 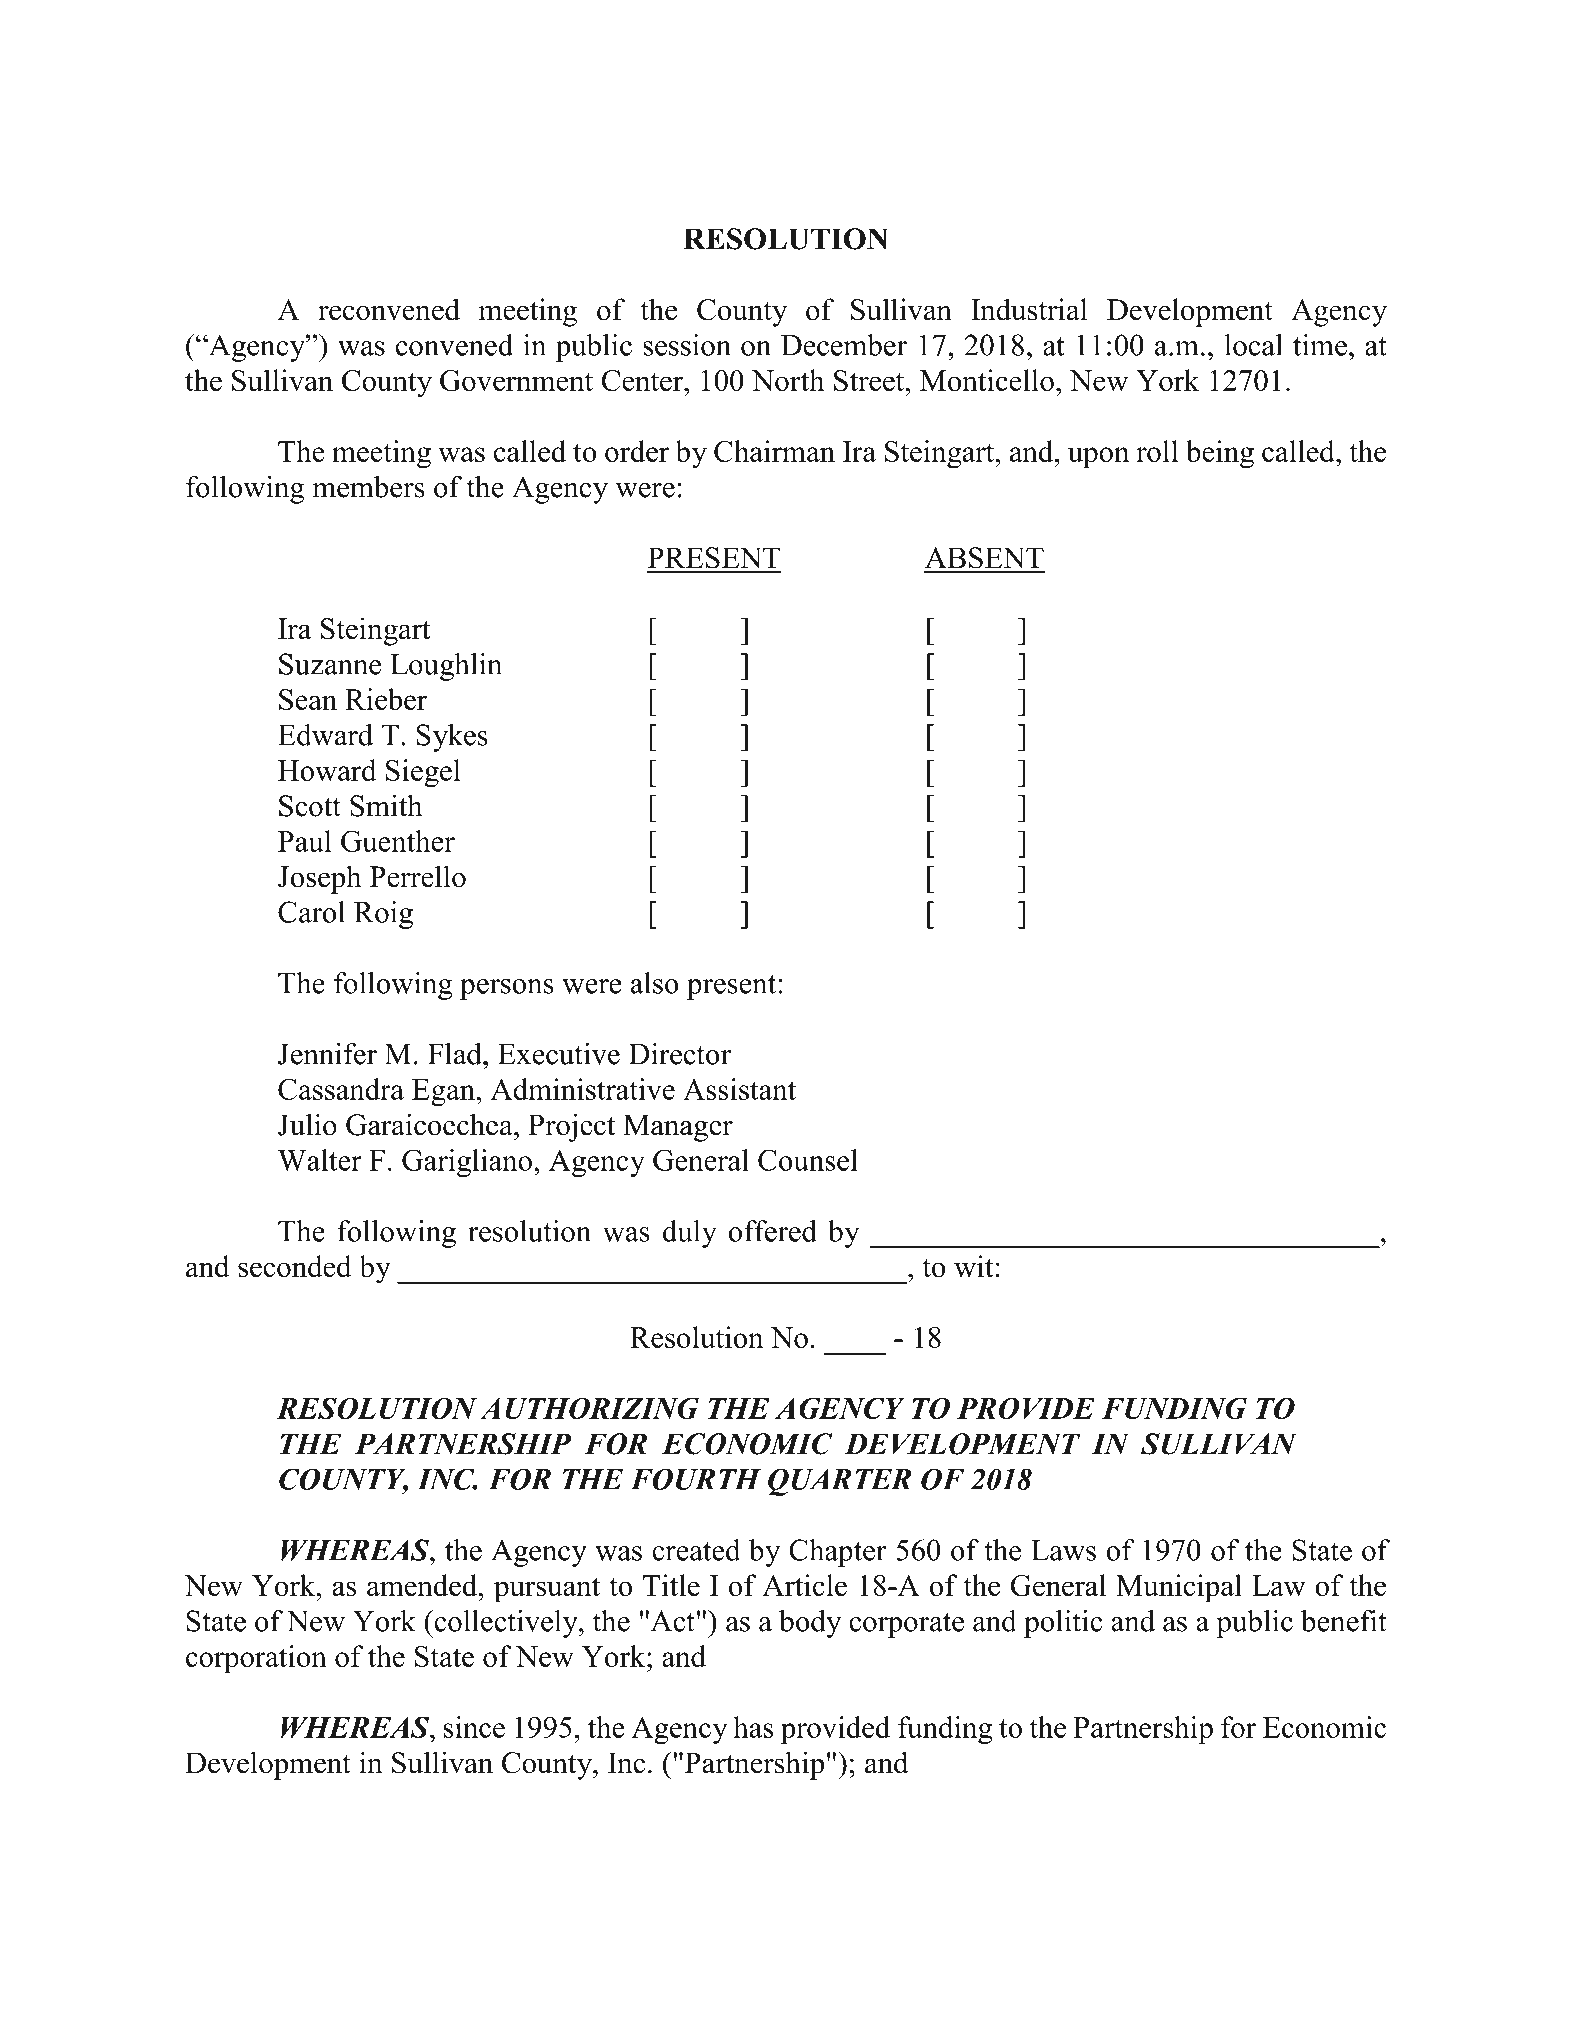 What do you see at coordinates (474, 1727) in the screenshot?
I see `since` at bounding box center [474, 1727].
